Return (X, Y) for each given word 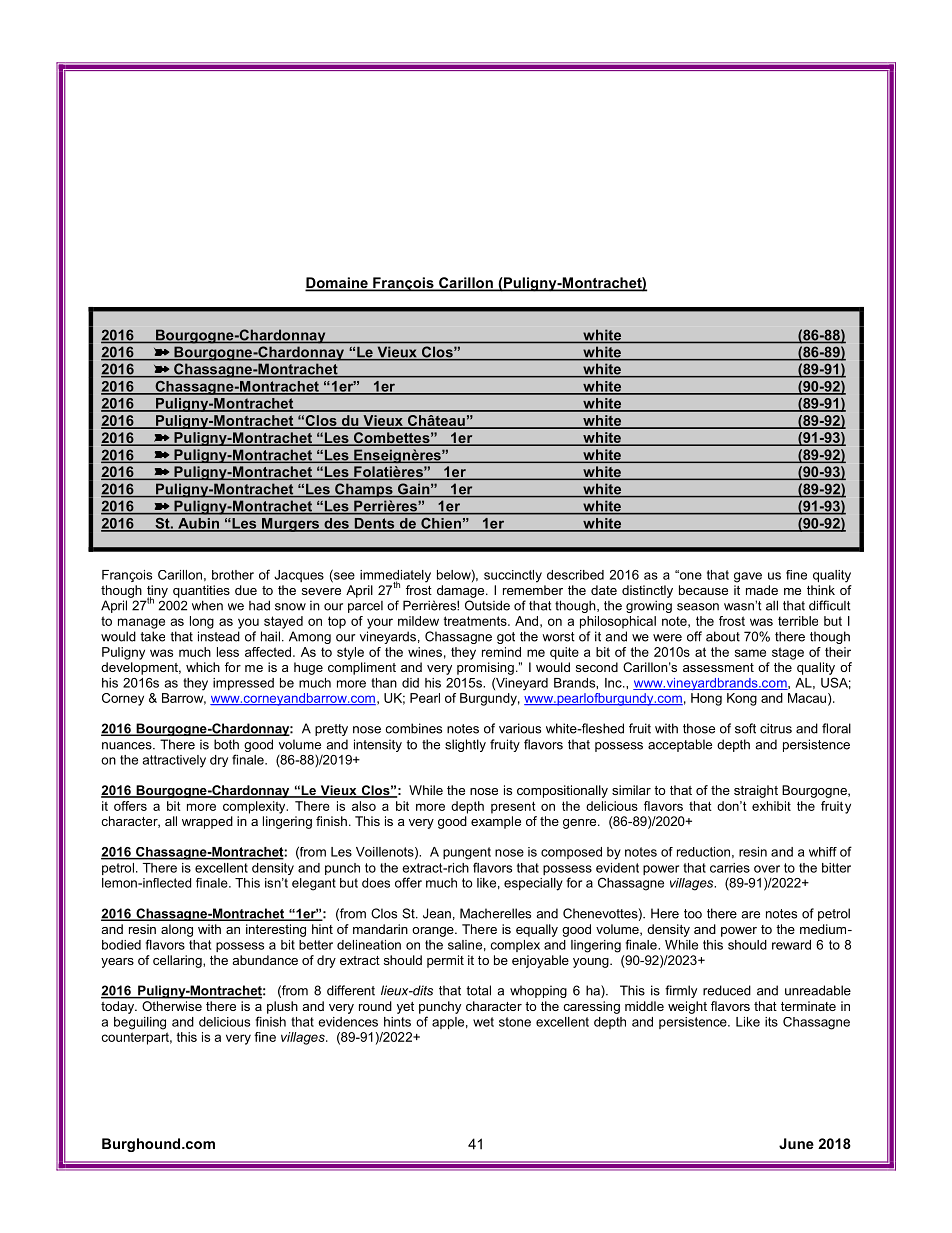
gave (748, 577)
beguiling (140, 1023)
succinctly (513, 576)
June (796, 1143)
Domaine (337, 284)
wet (483, 1022)
